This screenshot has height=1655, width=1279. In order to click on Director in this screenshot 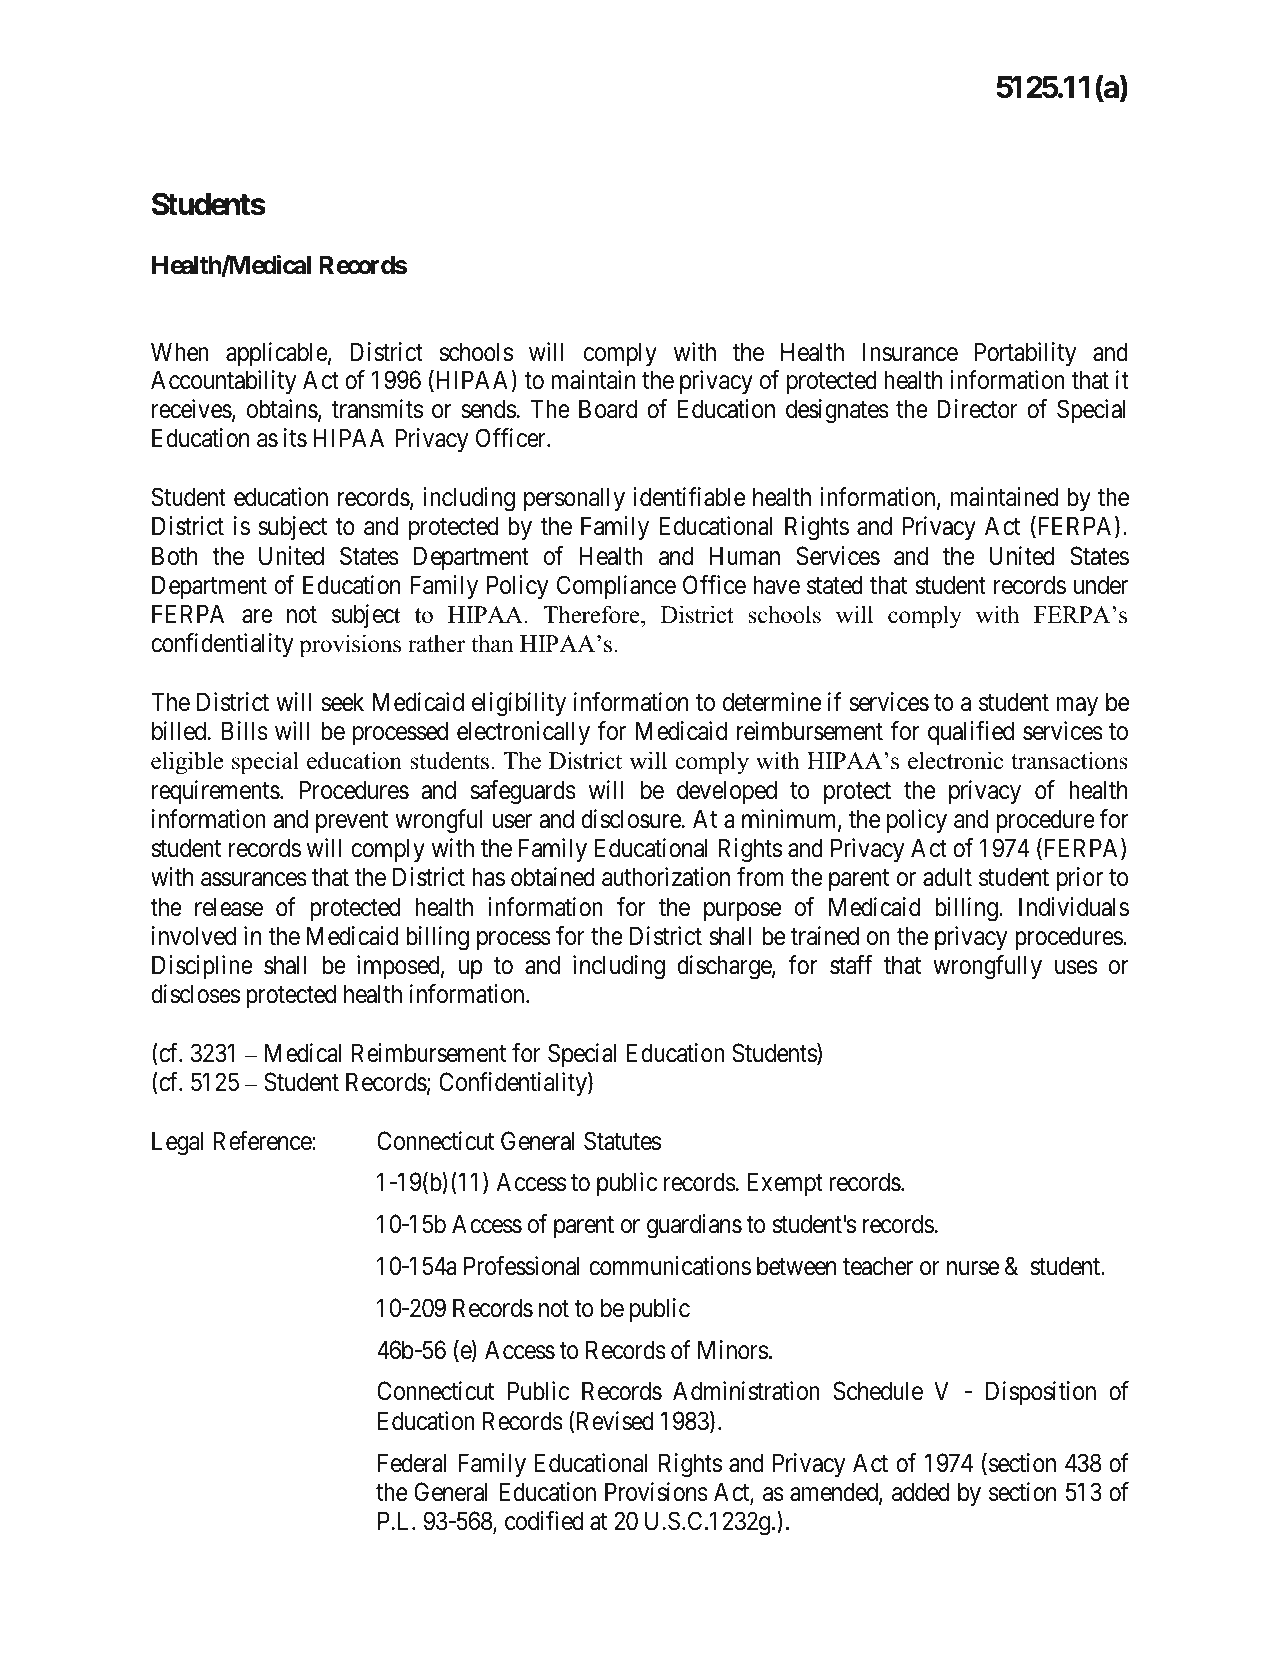, I will do `click(977, 409)`.
